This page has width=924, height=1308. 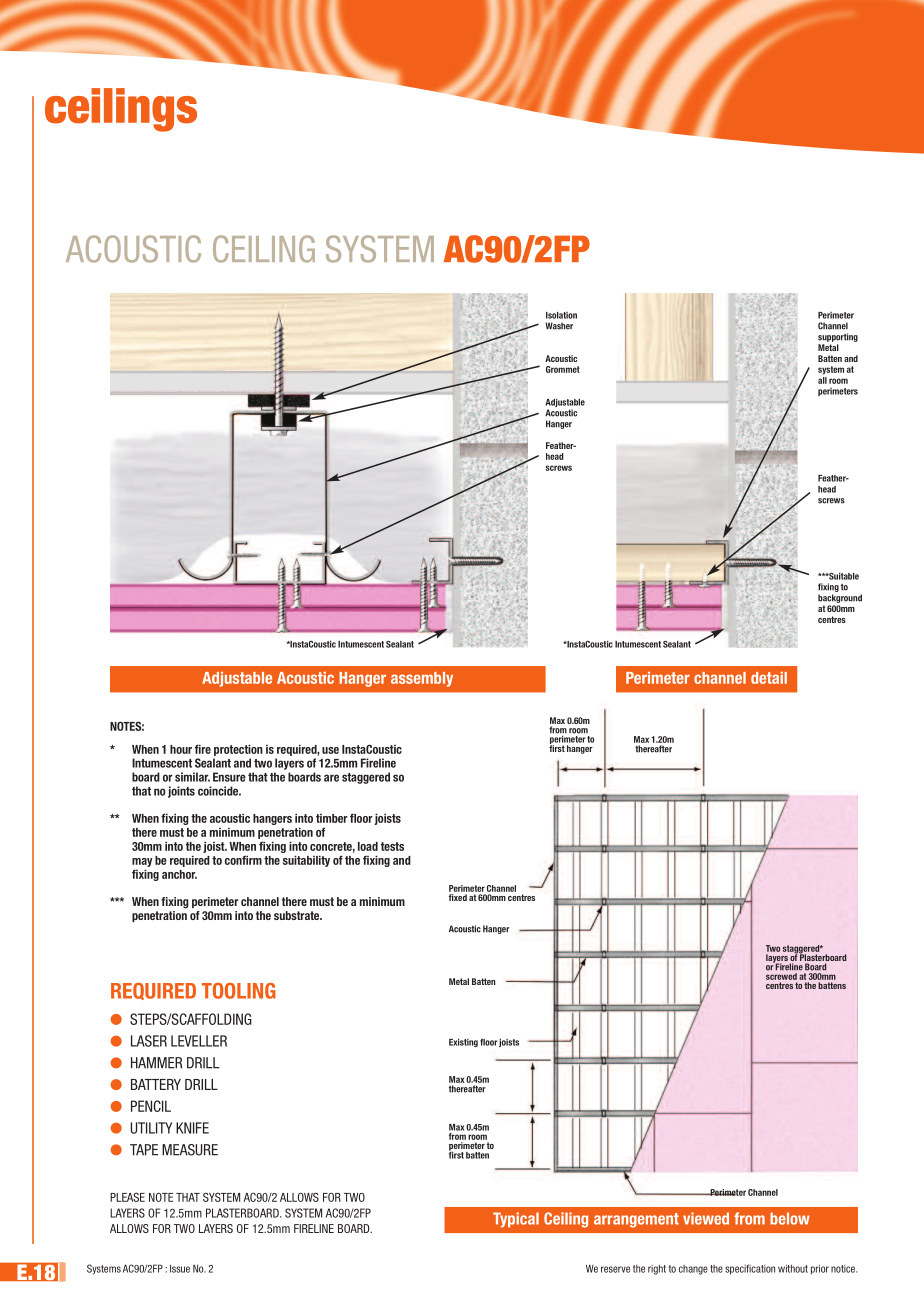 I want to click on Existing, so click(x=463, y=1042).
